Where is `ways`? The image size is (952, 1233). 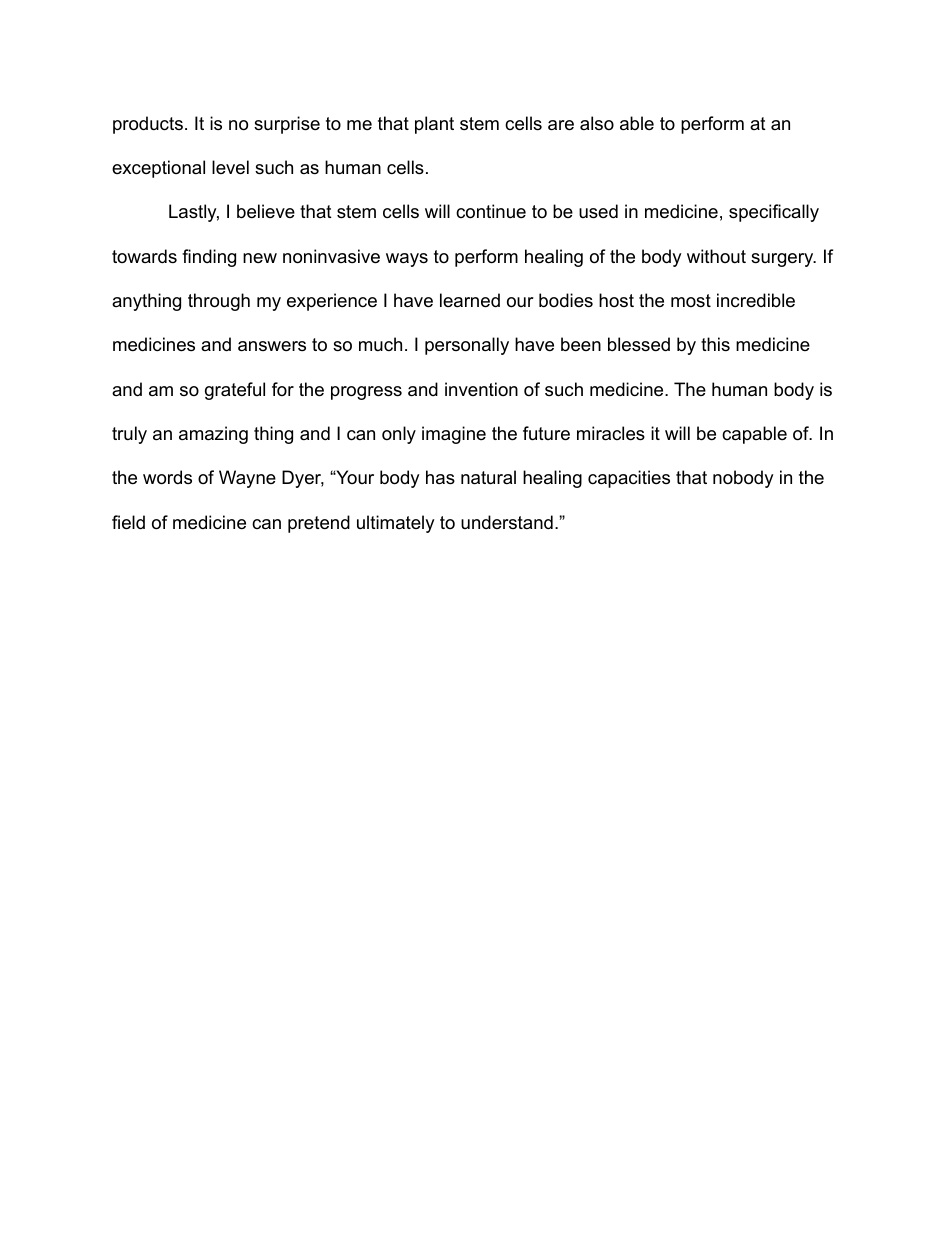
ways is located at coordinates (407, 260).
